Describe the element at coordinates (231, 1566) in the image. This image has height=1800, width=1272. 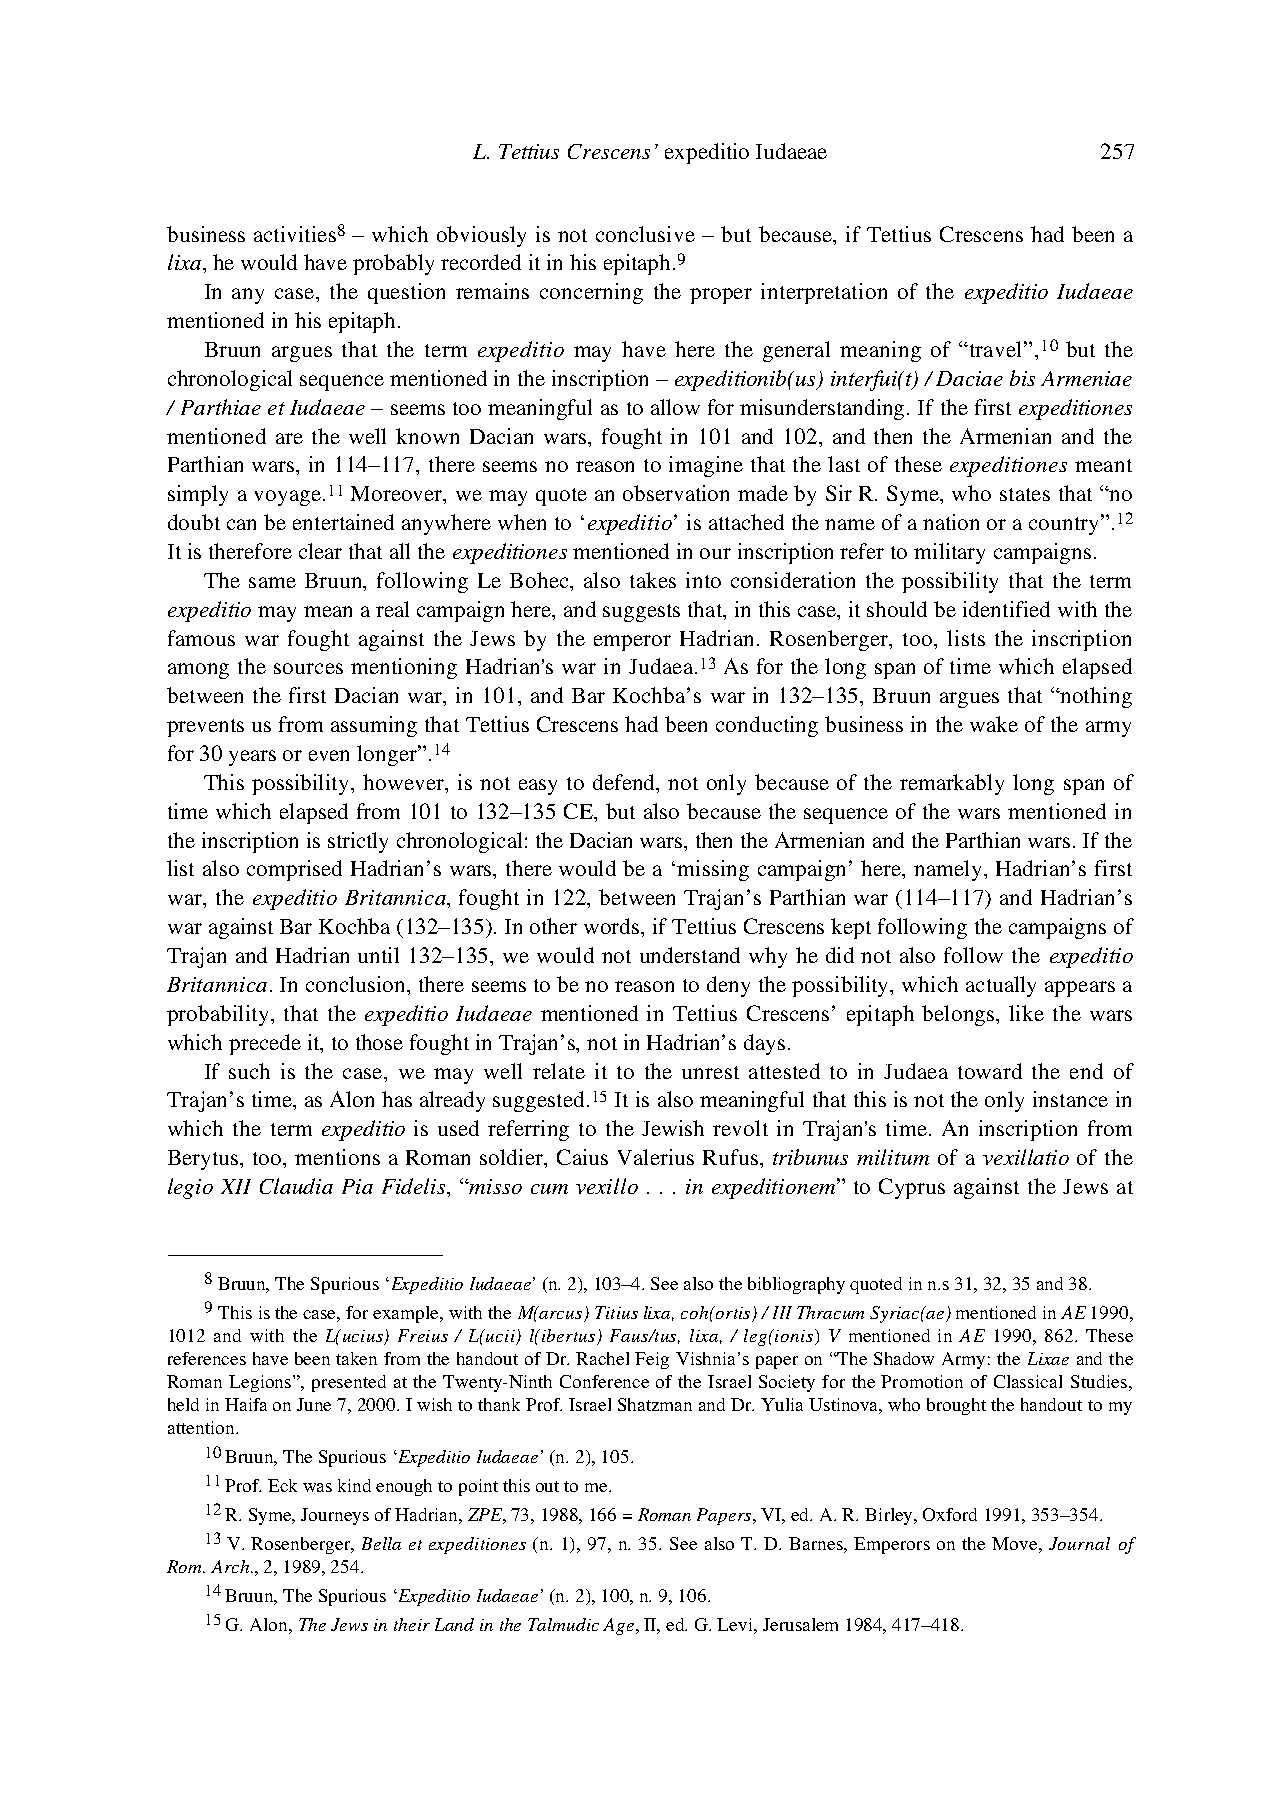
I see `Arch` at that location.
